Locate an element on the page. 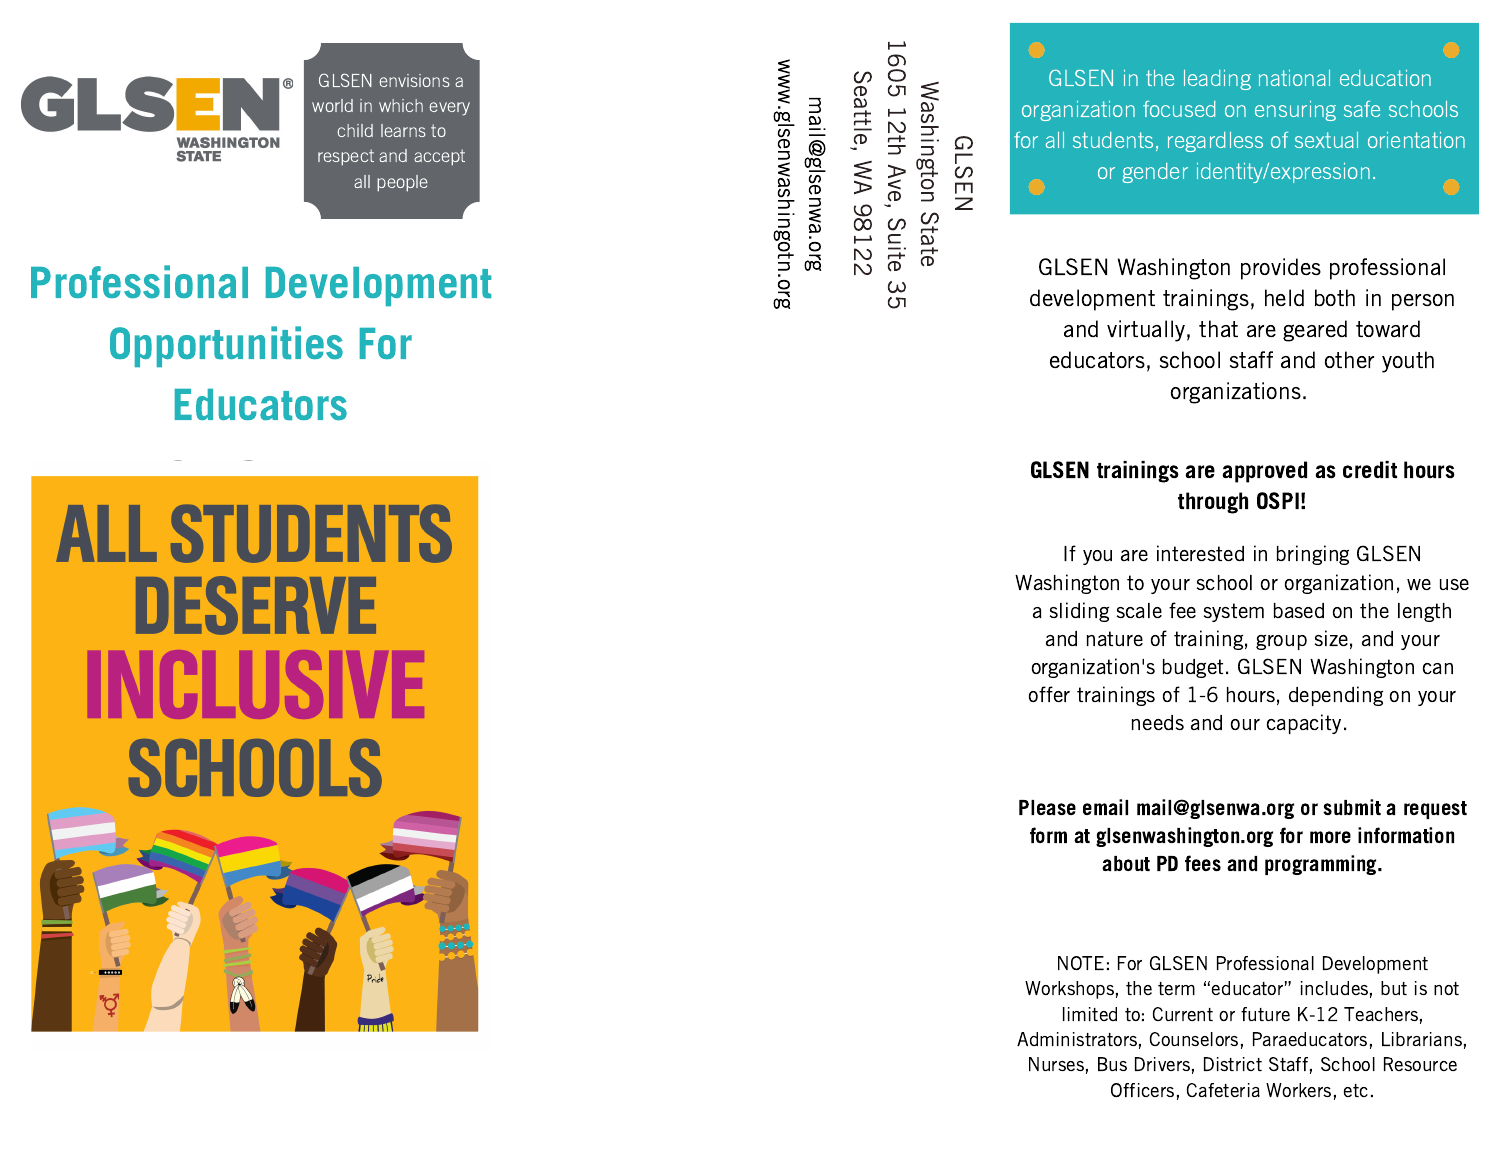 The image size is (1497, 1157). sliding is located at coordinates (1079, 612).
